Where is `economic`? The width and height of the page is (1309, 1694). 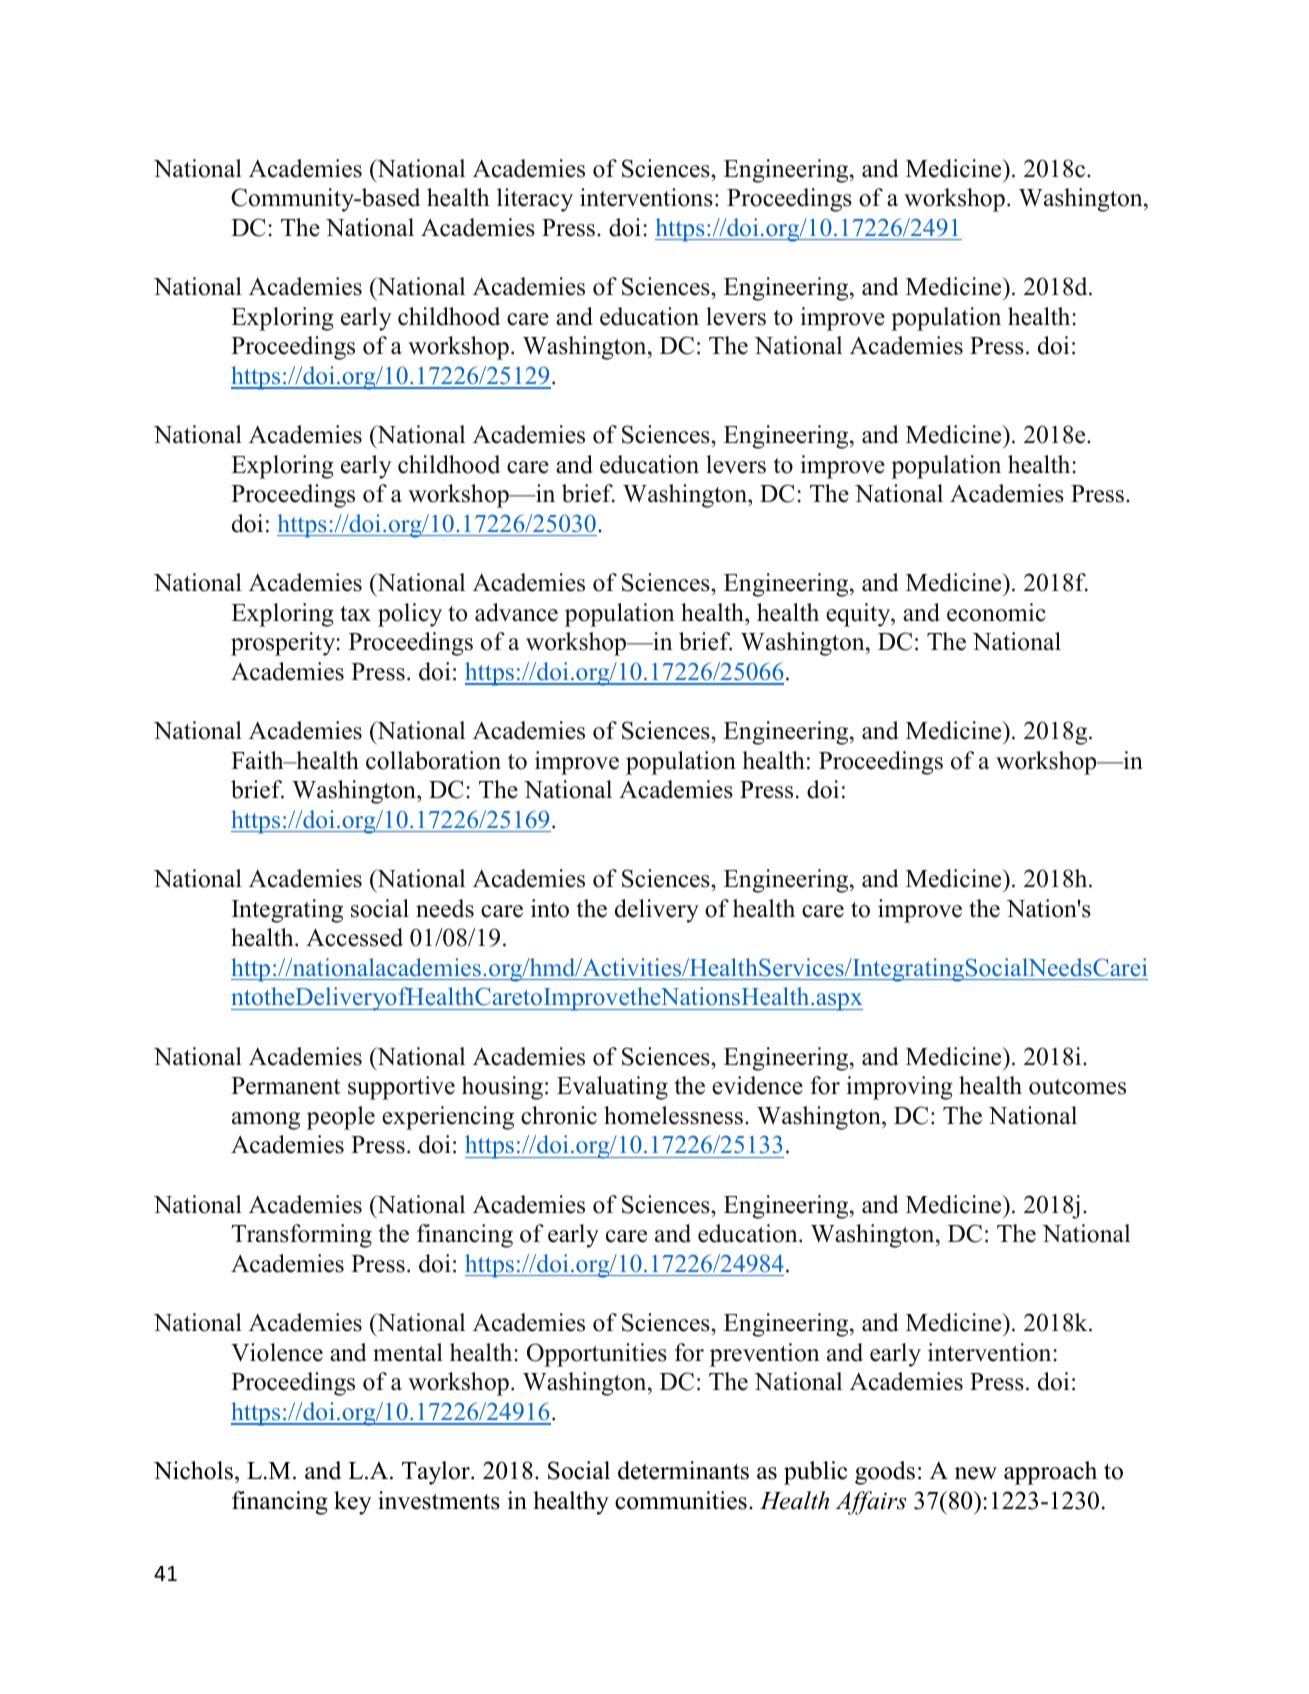 economic is located at coordinates (996, 612).
